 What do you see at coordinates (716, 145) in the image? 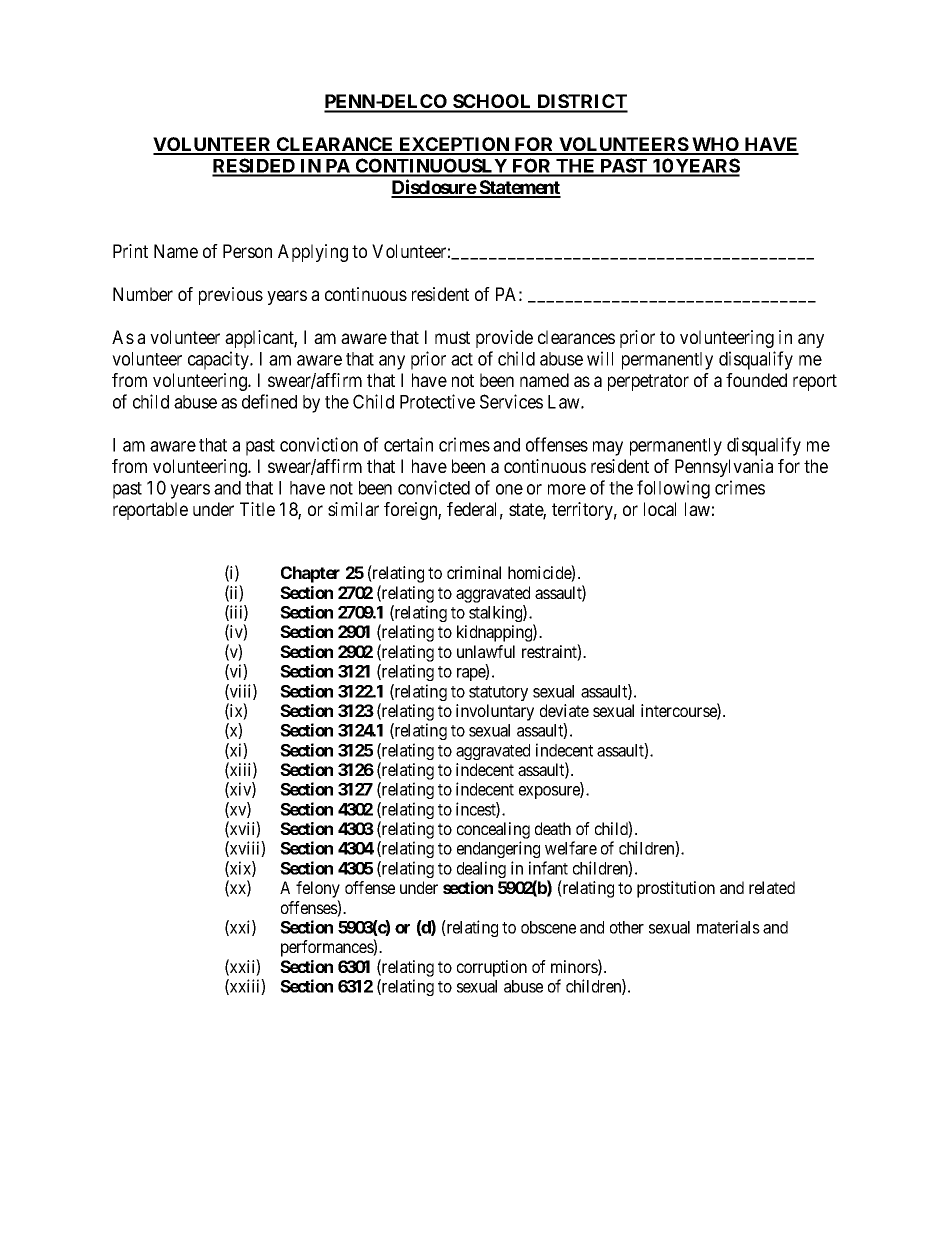
I see `WHO` at bounding box center [716, 145].
